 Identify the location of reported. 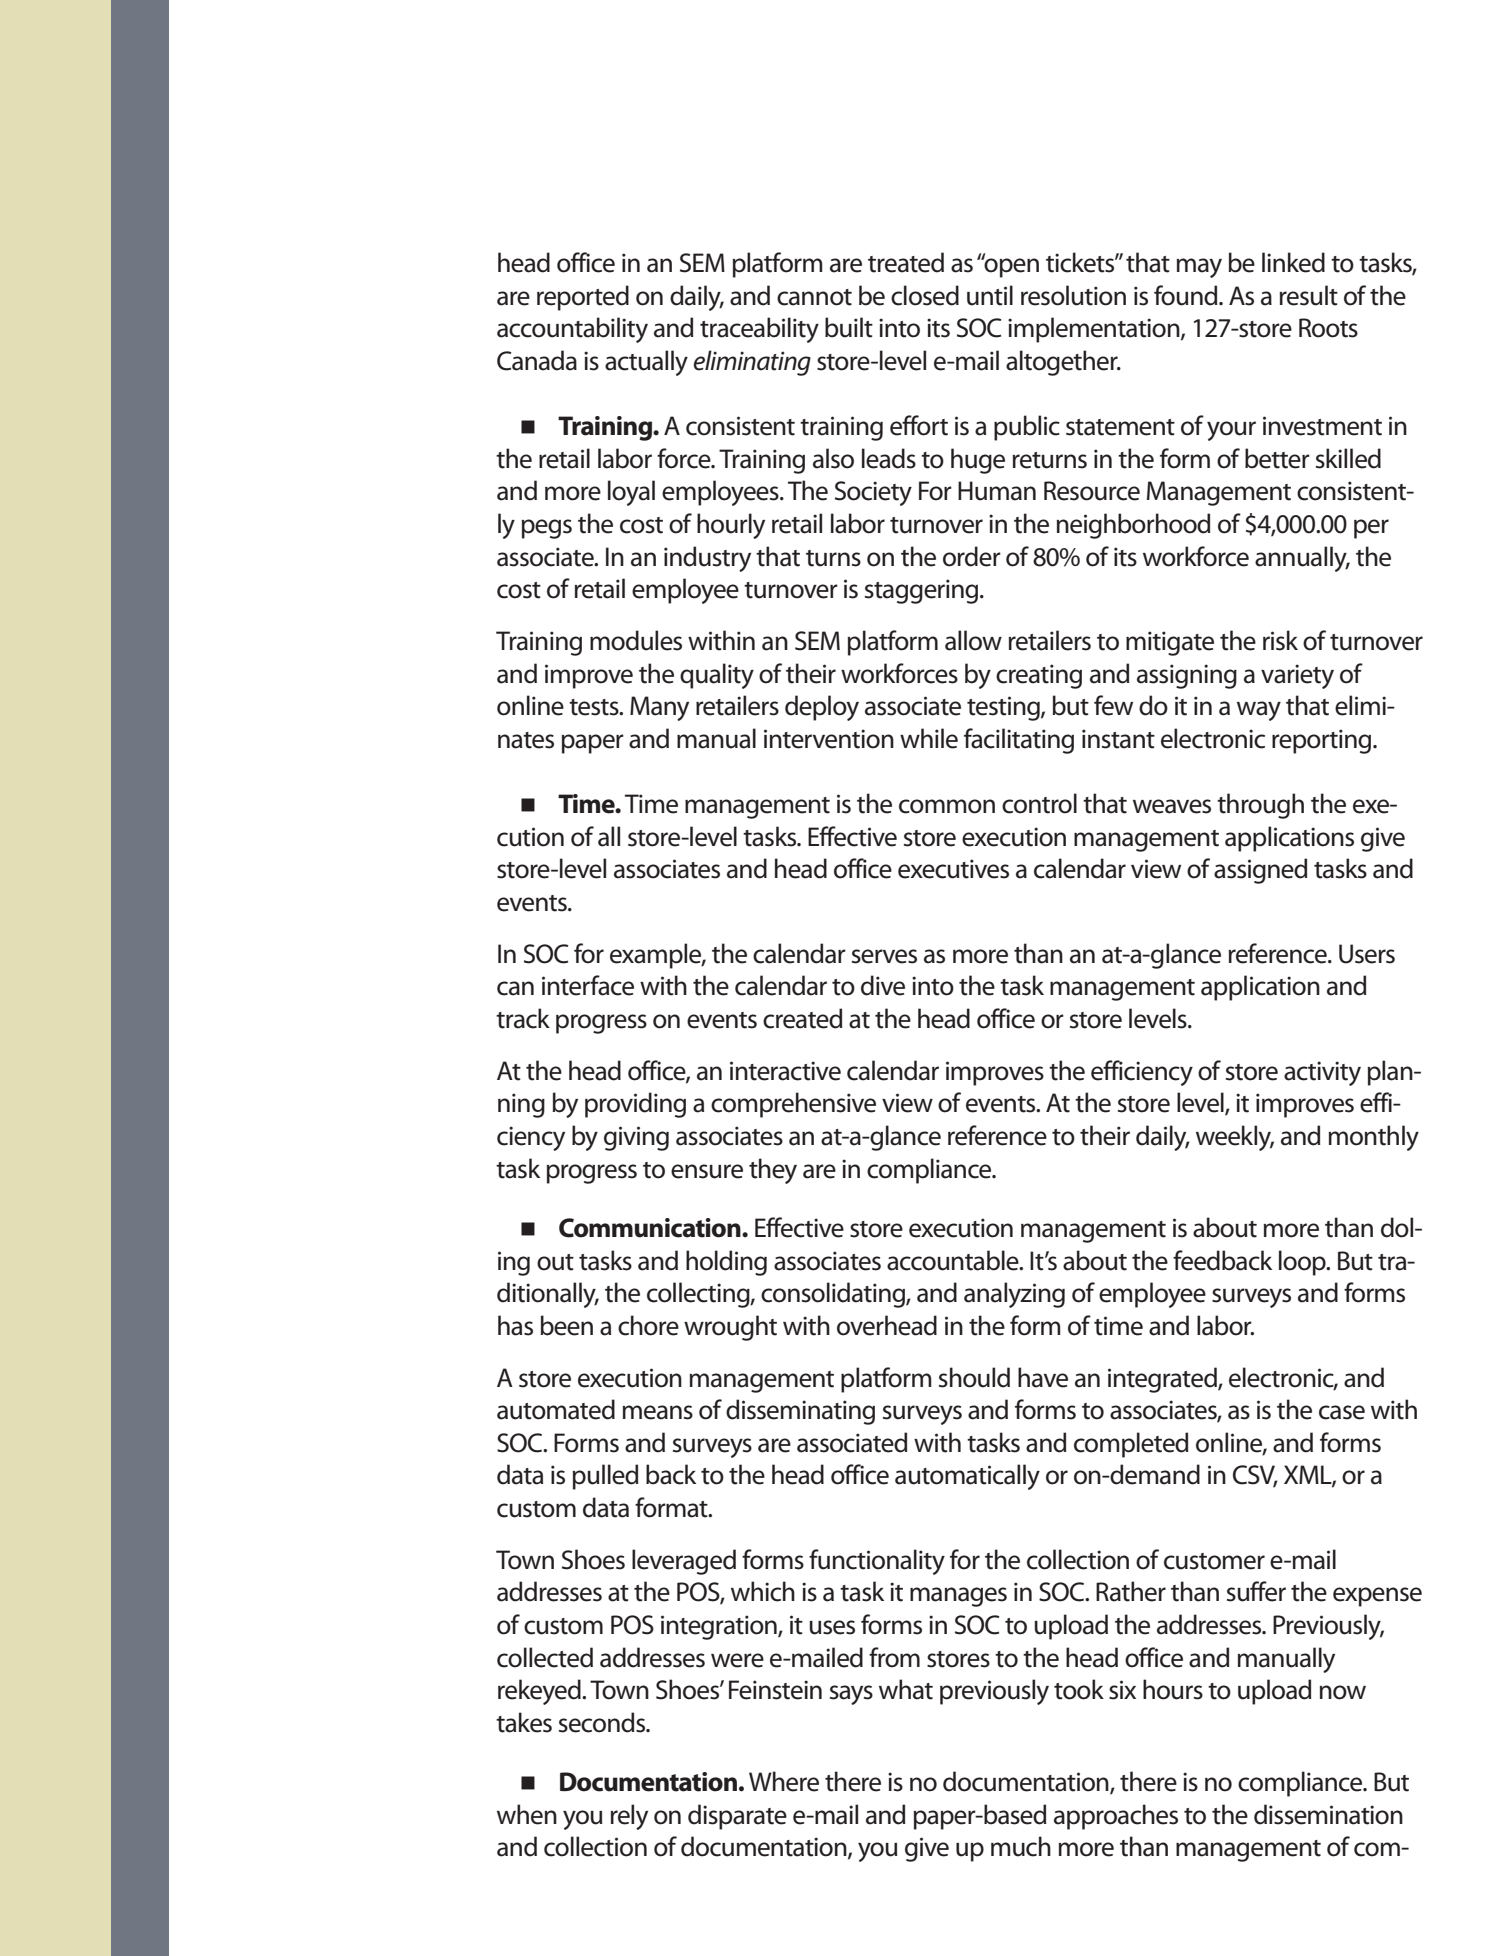
(583, 298).
